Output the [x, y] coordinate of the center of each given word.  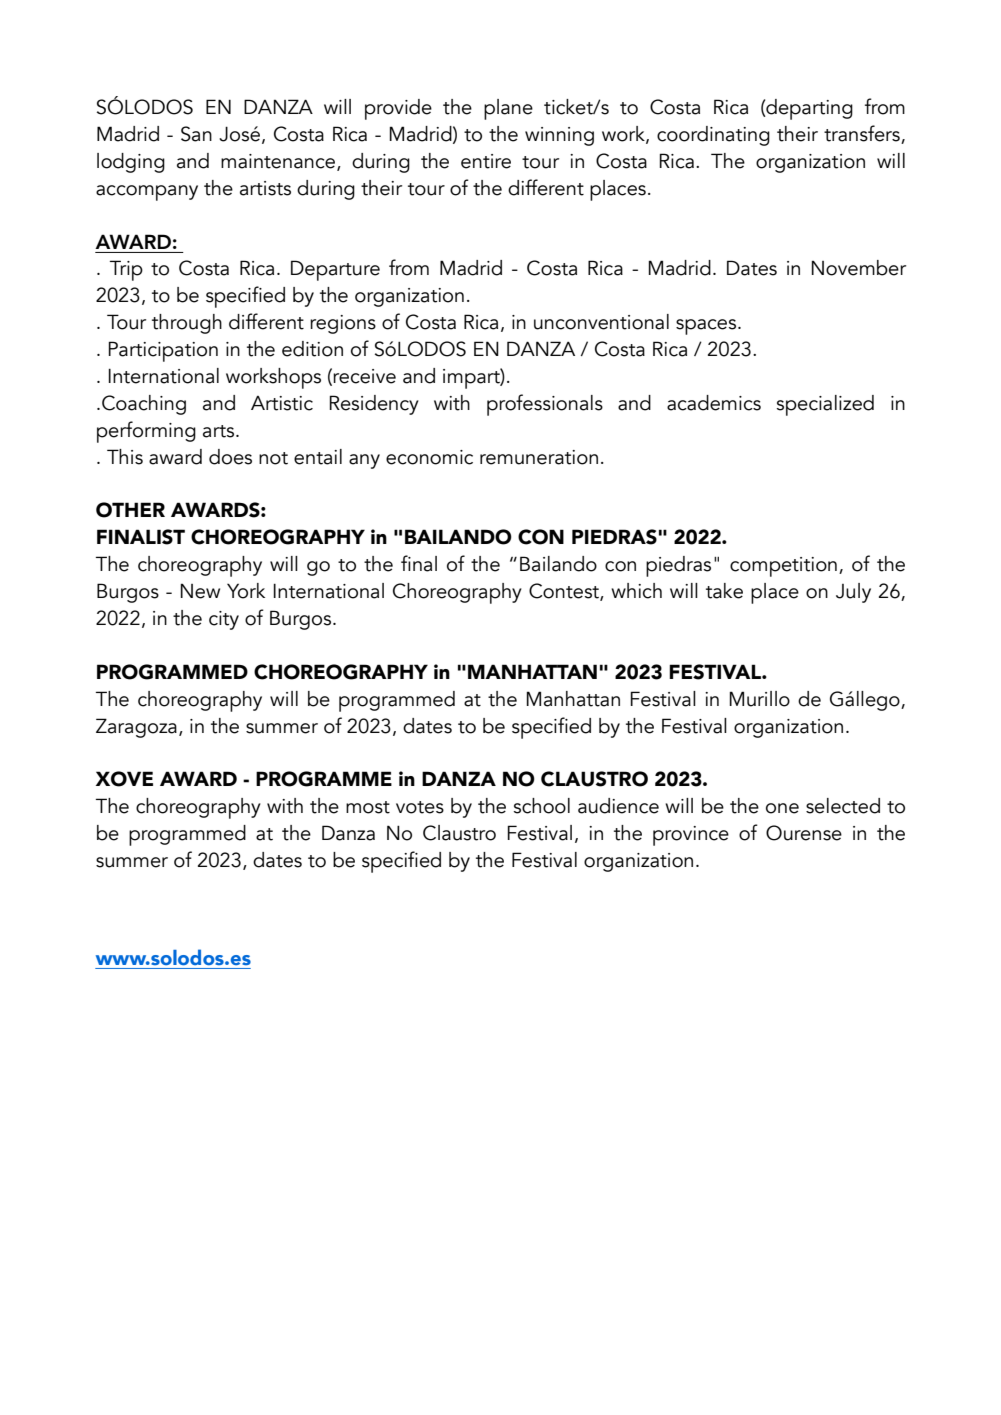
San [196, 134]
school [542, 806]
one [782, 808]
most [368, 807]
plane [508, 109]
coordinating [713, 136]
